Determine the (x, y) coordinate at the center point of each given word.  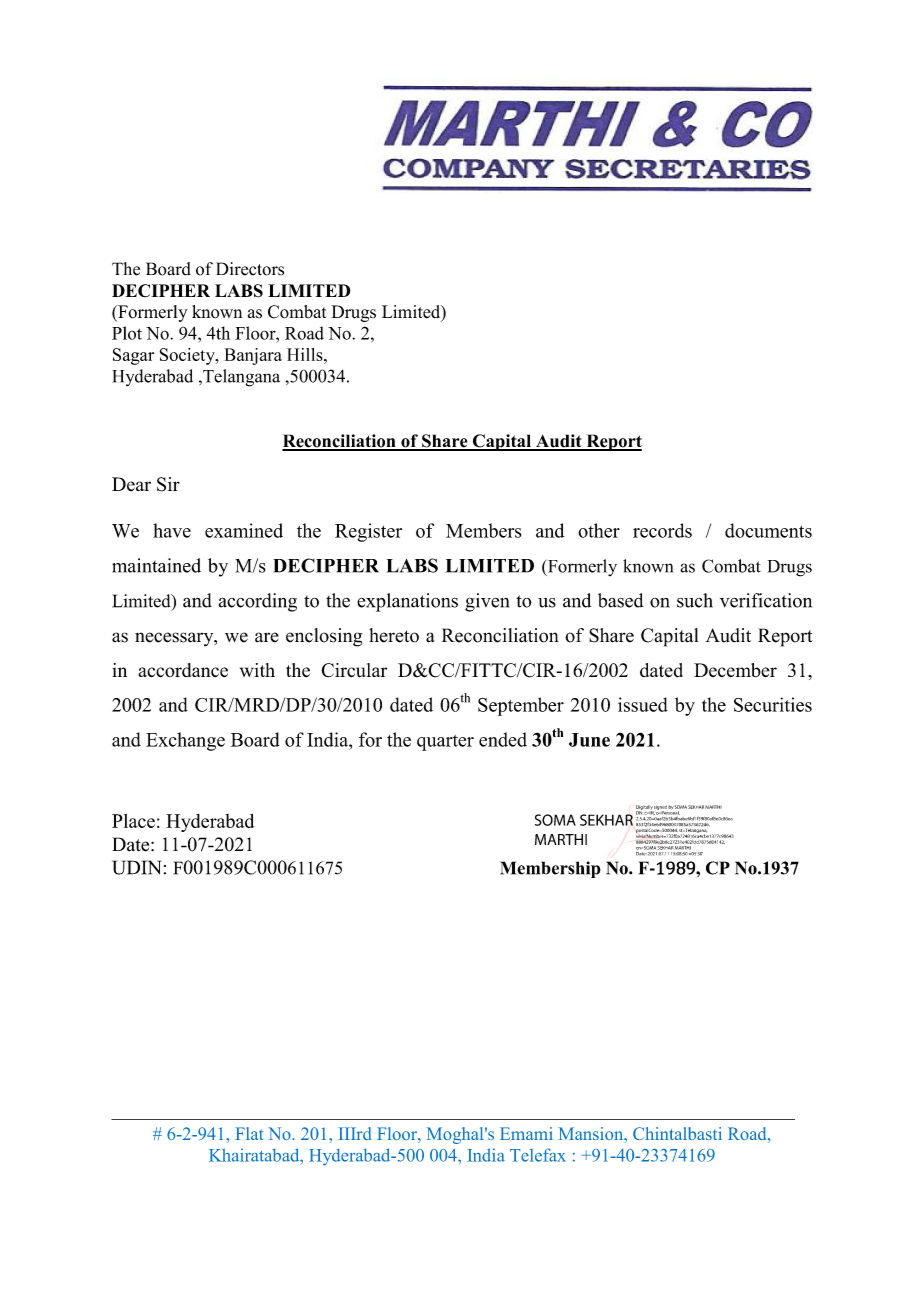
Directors (250, 269)
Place (133, 821)
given (487, 602)
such (695, 600)
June (589, 740)
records (662, 530)
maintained (156, 565)
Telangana (240, 378)
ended (503, 739)
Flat (249, 1133)
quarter (445, 743)
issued (643, 704)
